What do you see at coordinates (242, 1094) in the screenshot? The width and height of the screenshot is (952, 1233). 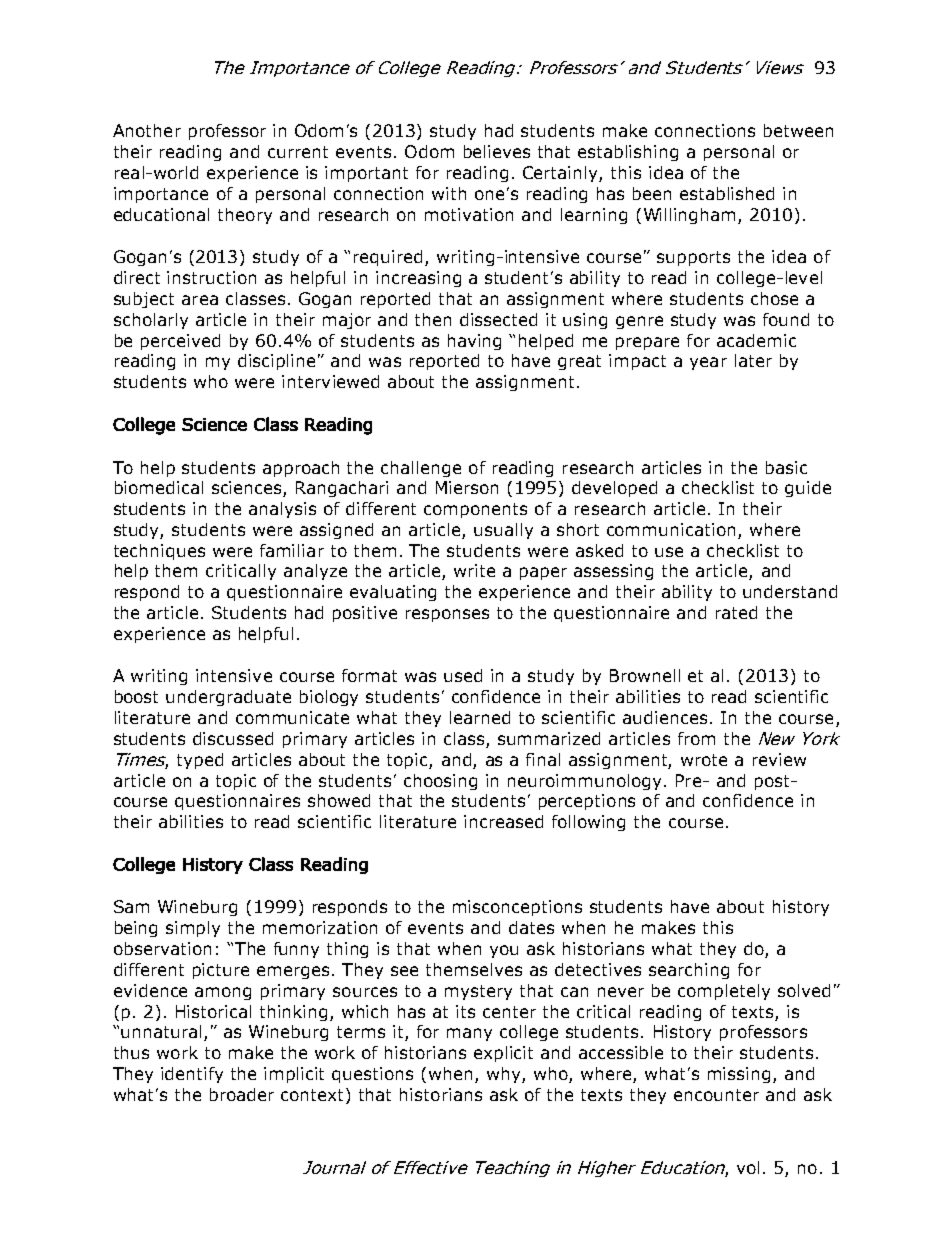 I see `broader` at bounding box center [242, 1094].
